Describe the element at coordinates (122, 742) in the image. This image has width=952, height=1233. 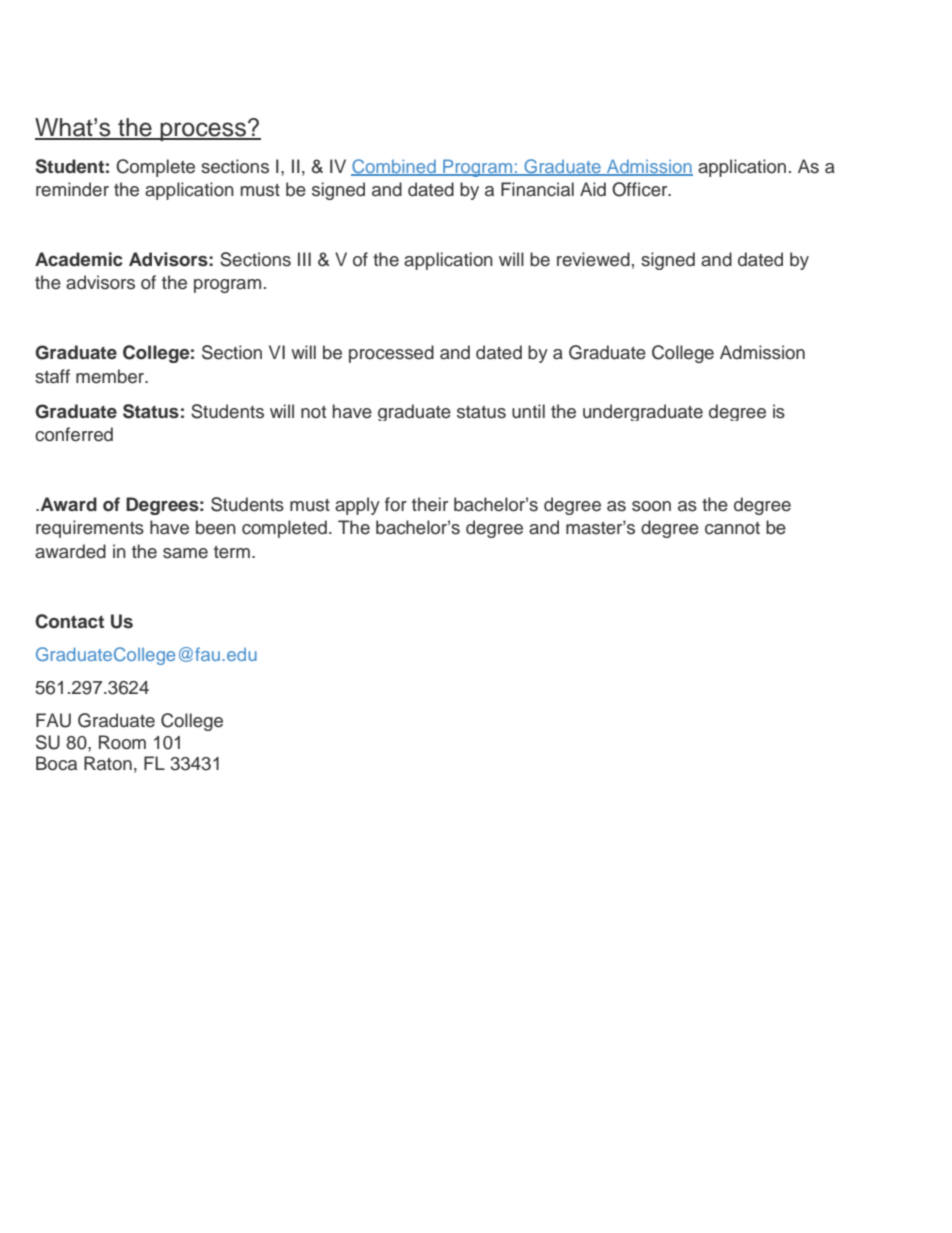
I see `Room` at that location.
